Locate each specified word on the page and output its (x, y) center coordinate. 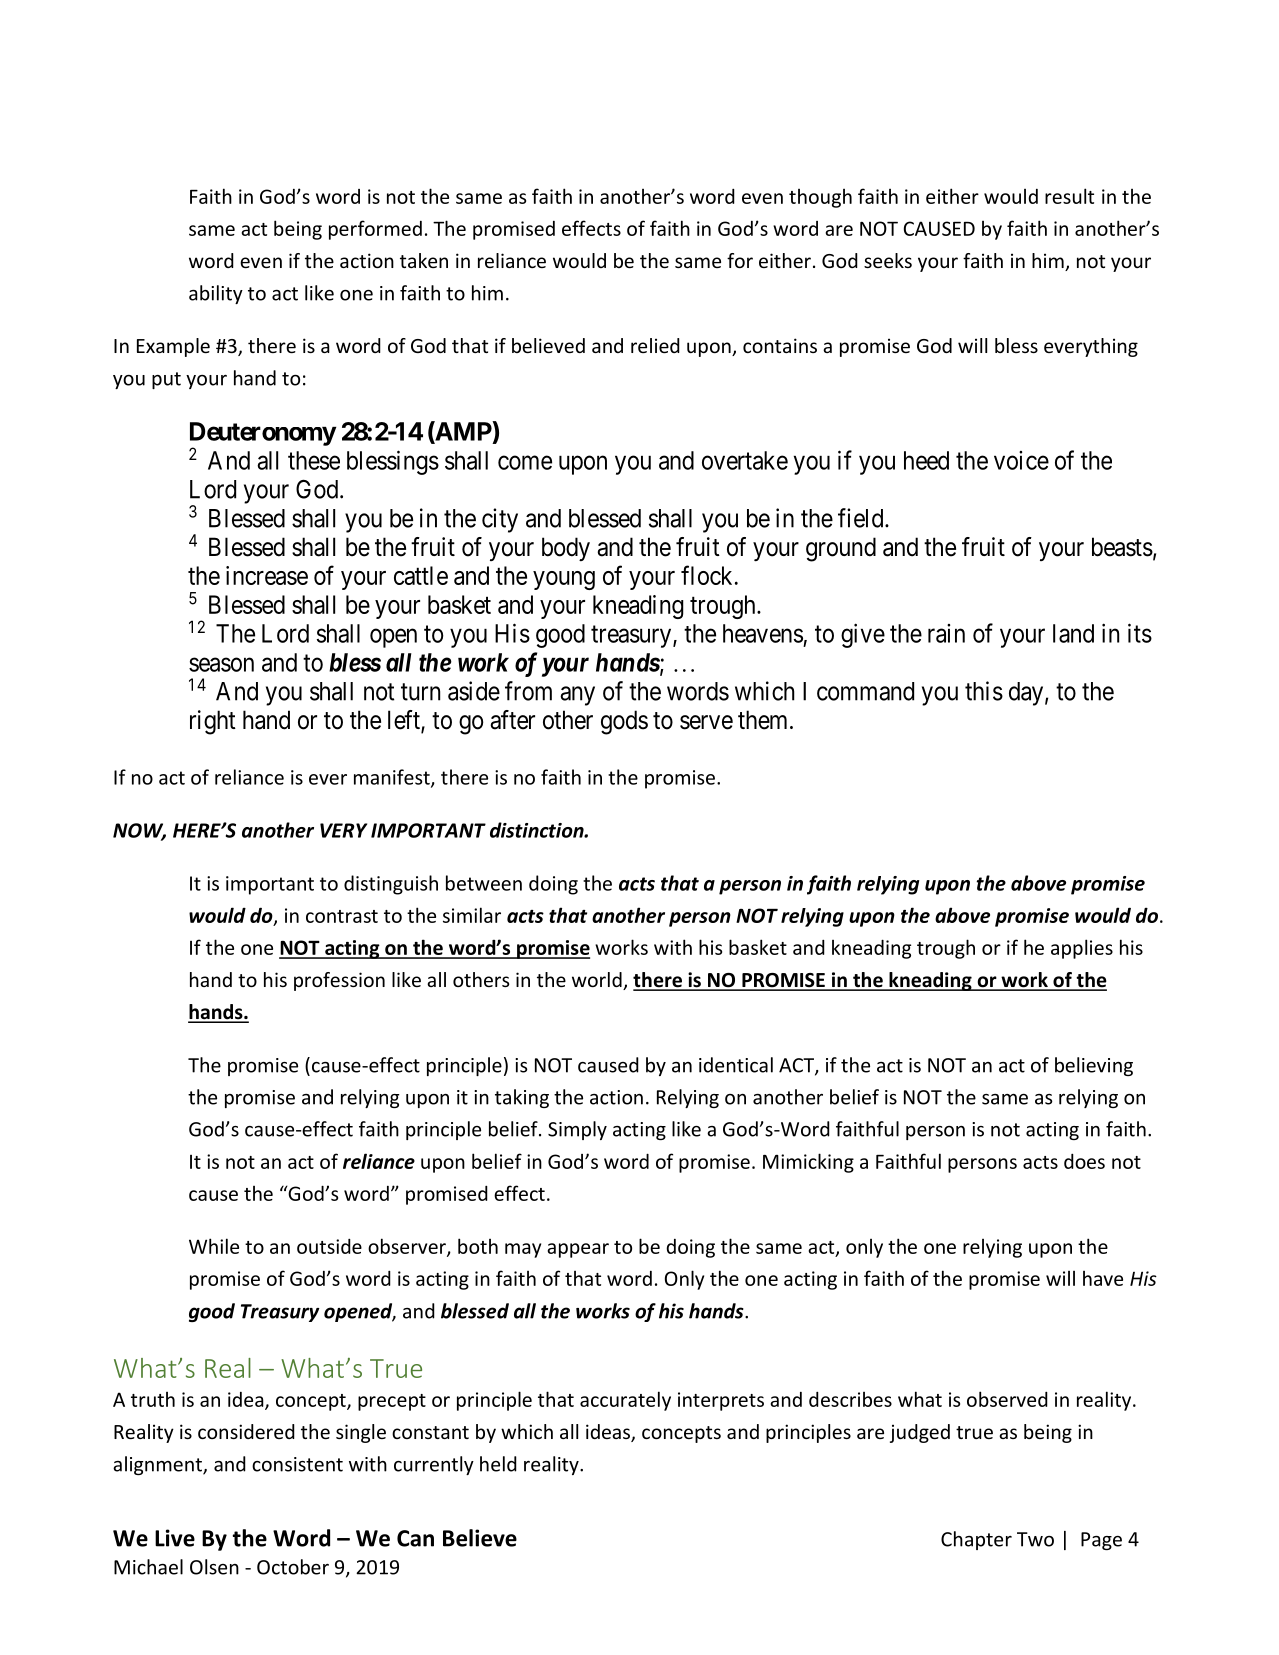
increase (267, 575)
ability (216, 294)
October (293, 1567)
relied (655, 345)
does (1084, 1161)
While (214, 1246)
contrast (342, 916)
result (1069, 196)
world (598, 981)
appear (578, 1250)
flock (706, 575)
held (498, 1464)
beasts (1122, 547)
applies (1082, 949)
